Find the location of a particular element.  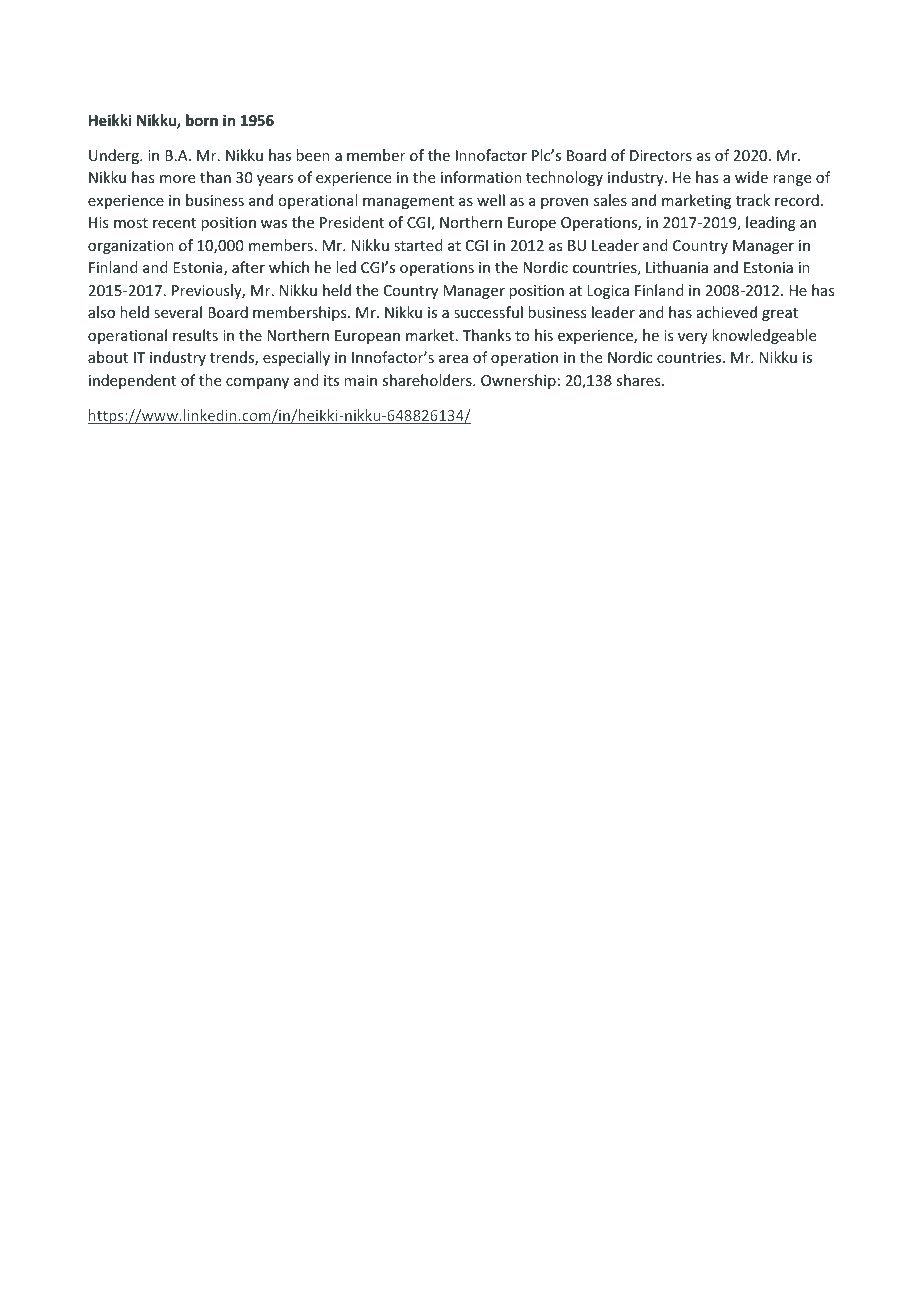

successful is located at coordinates (488, 312).
